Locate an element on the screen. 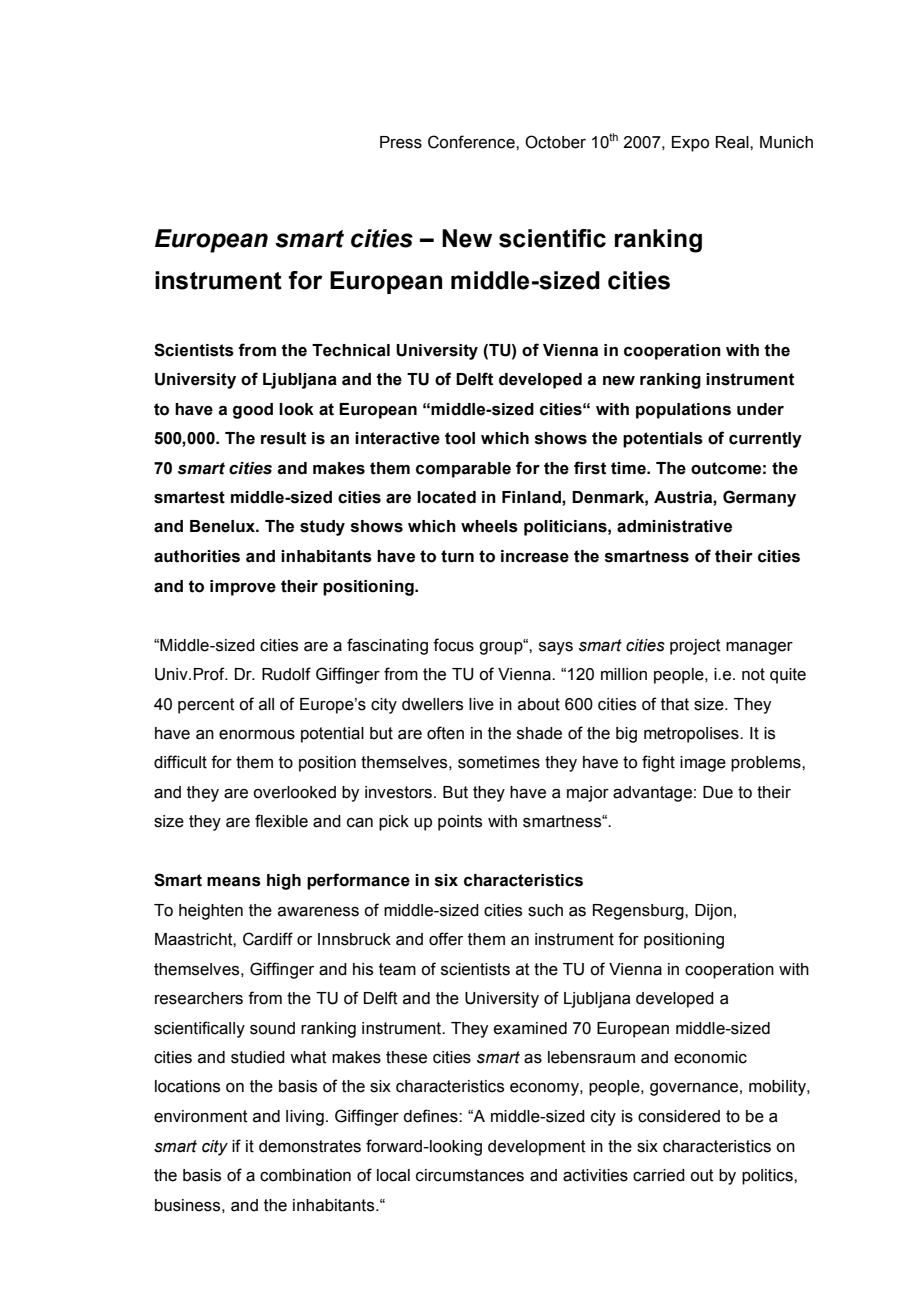 This screenshot has height=1308, width=924. Germany is located at coordinates (759, 498).
